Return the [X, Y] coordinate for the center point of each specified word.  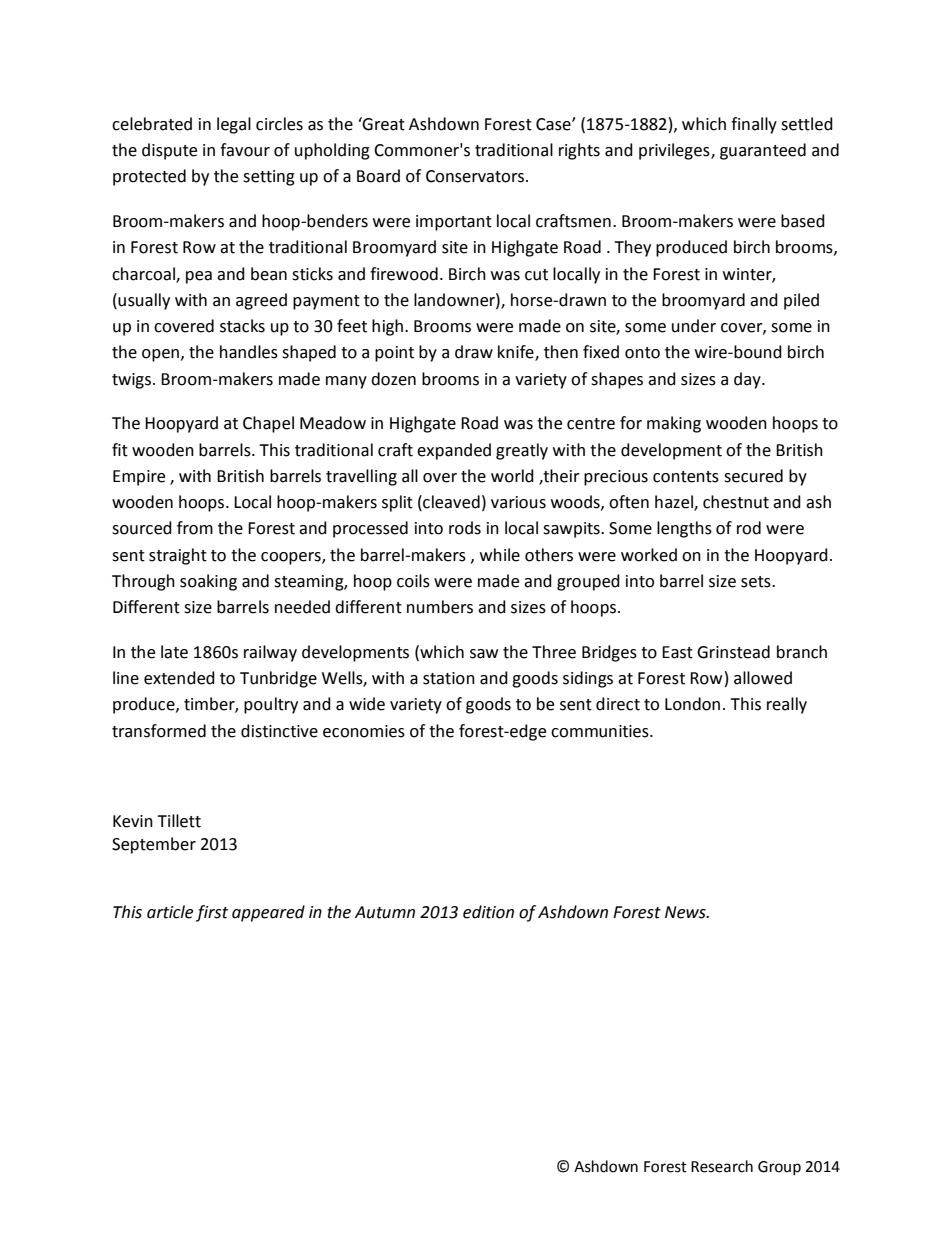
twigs [133, 381]
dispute [169, 151]
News [686, 912]
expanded [454, 451]
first [212, 913]
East [677, 652]
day [748, 380]
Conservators [476, 176]
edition [488, 912]
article [170, 912]
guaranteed [763, 151]
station [449, 678]
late [174, 652]
